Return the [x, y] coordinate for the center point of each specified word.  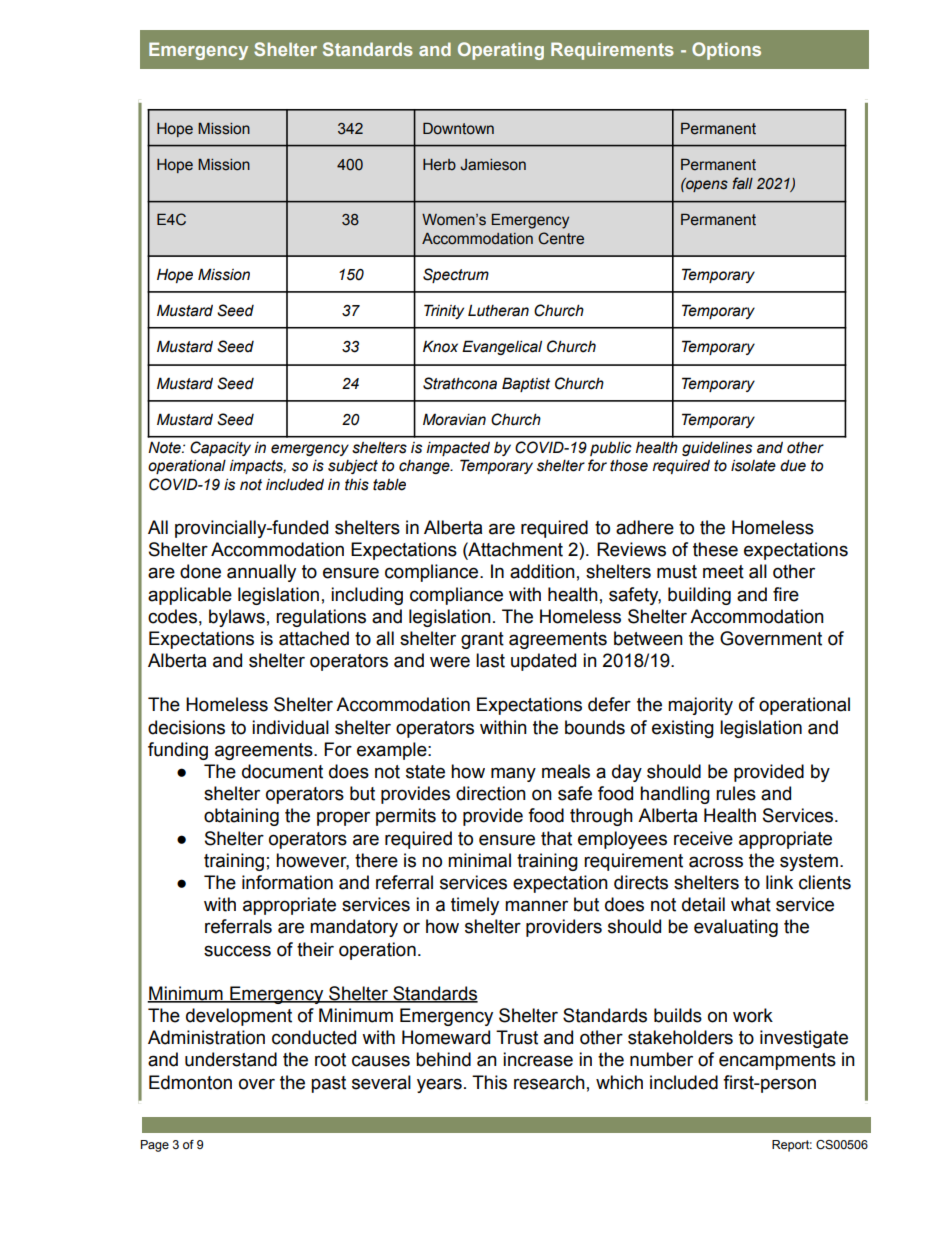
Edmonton [190, 1082]
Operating [501, 51]
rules [736, 793]
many [513, 774]
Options [726, 51]
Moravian [454, 419]
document [282, 771]
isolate [753, 465]
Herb [439, 165]
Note [165, 448]
